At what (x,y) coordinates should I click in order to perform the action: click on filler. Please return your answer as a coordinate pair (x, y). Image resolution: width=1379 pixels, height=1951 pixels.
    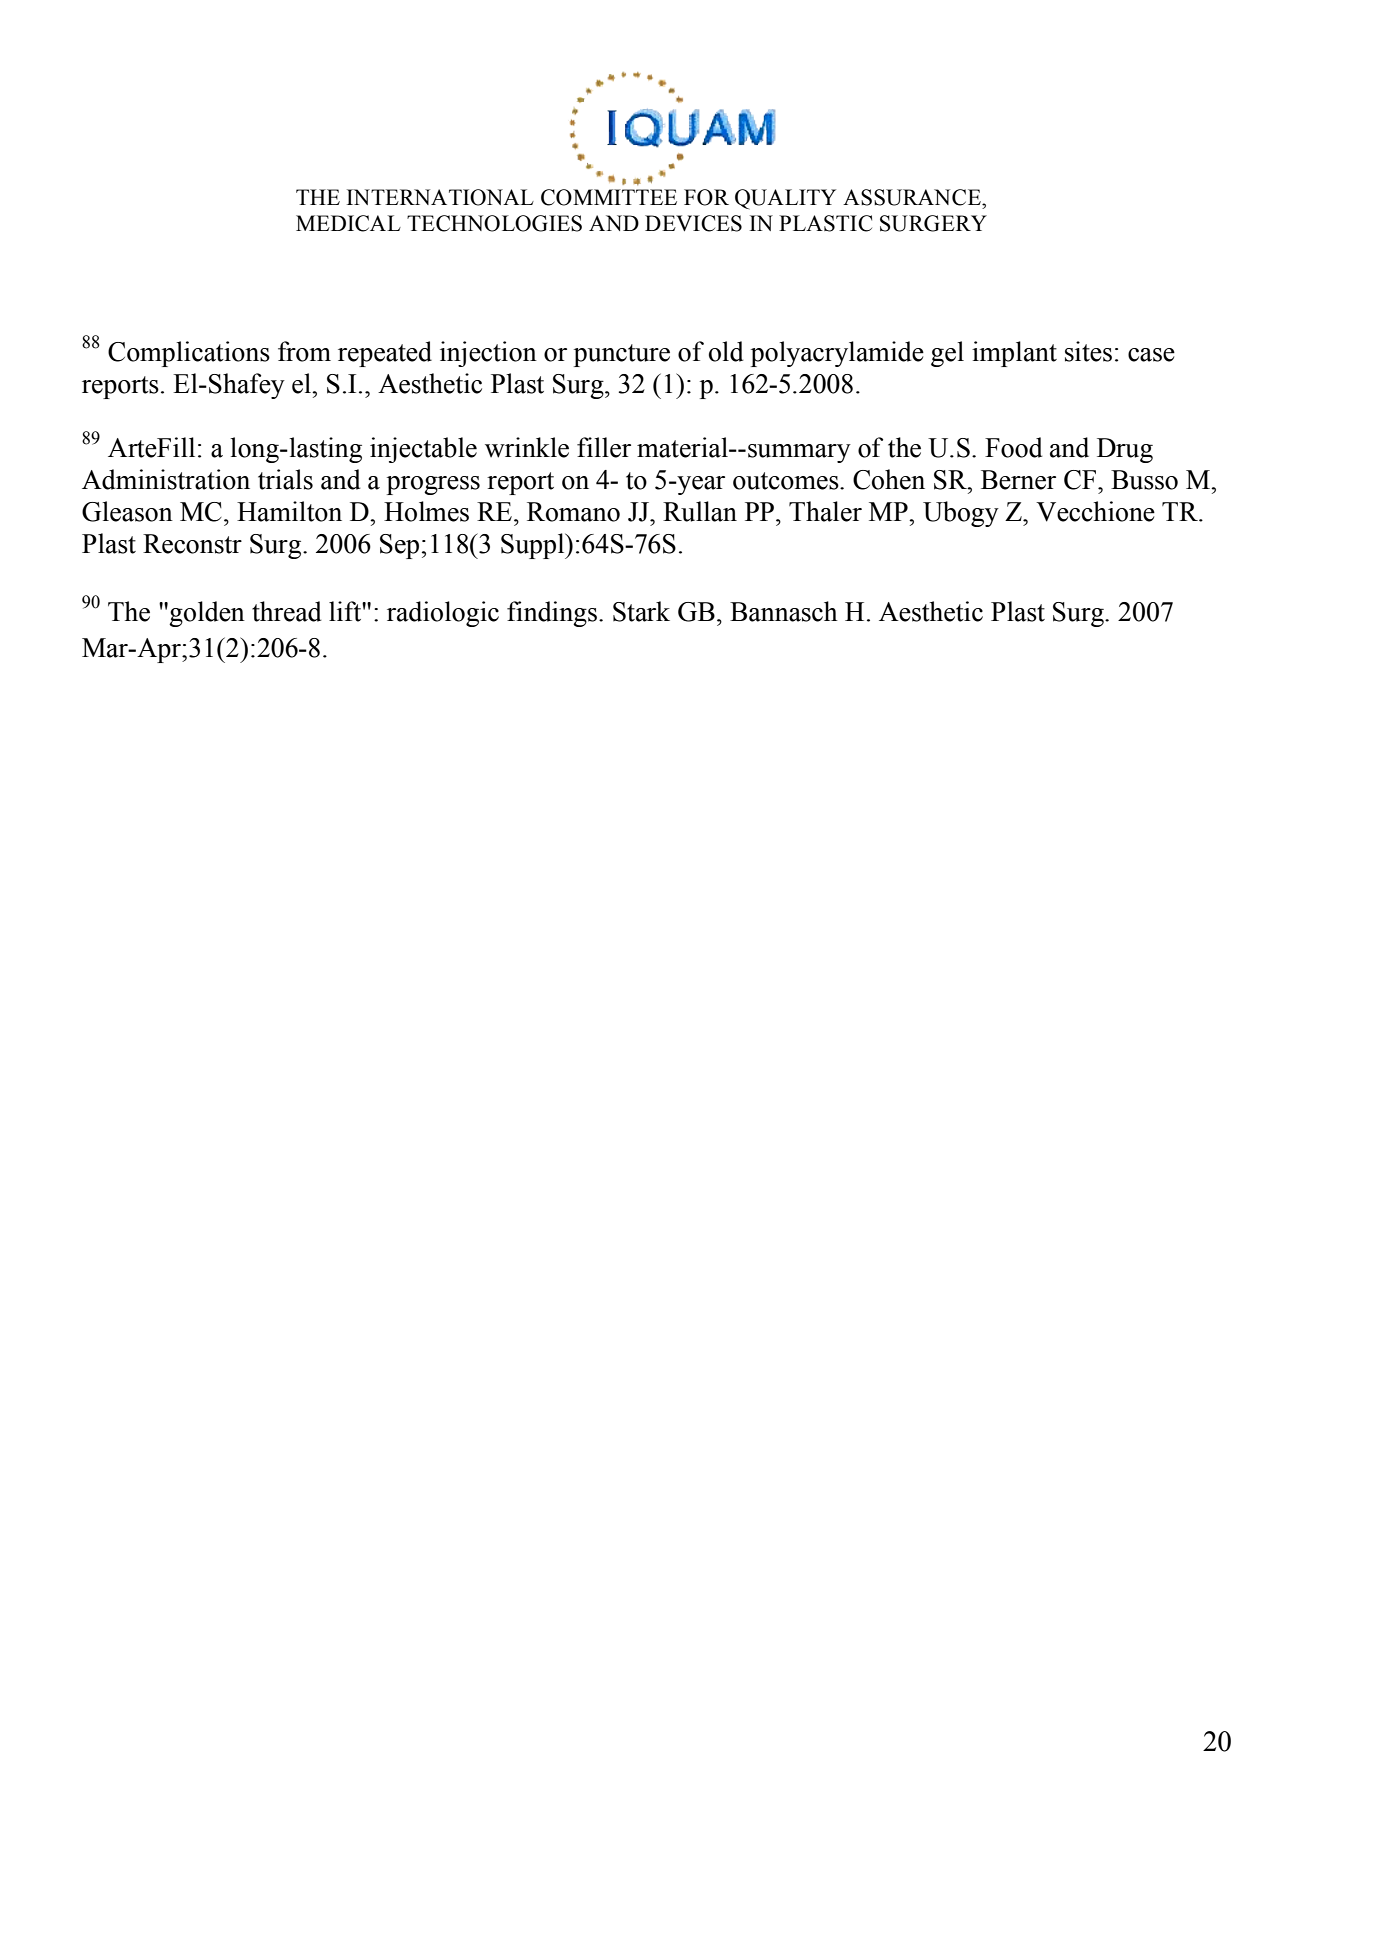
    Looking at the image, I should click on (604, 447).
